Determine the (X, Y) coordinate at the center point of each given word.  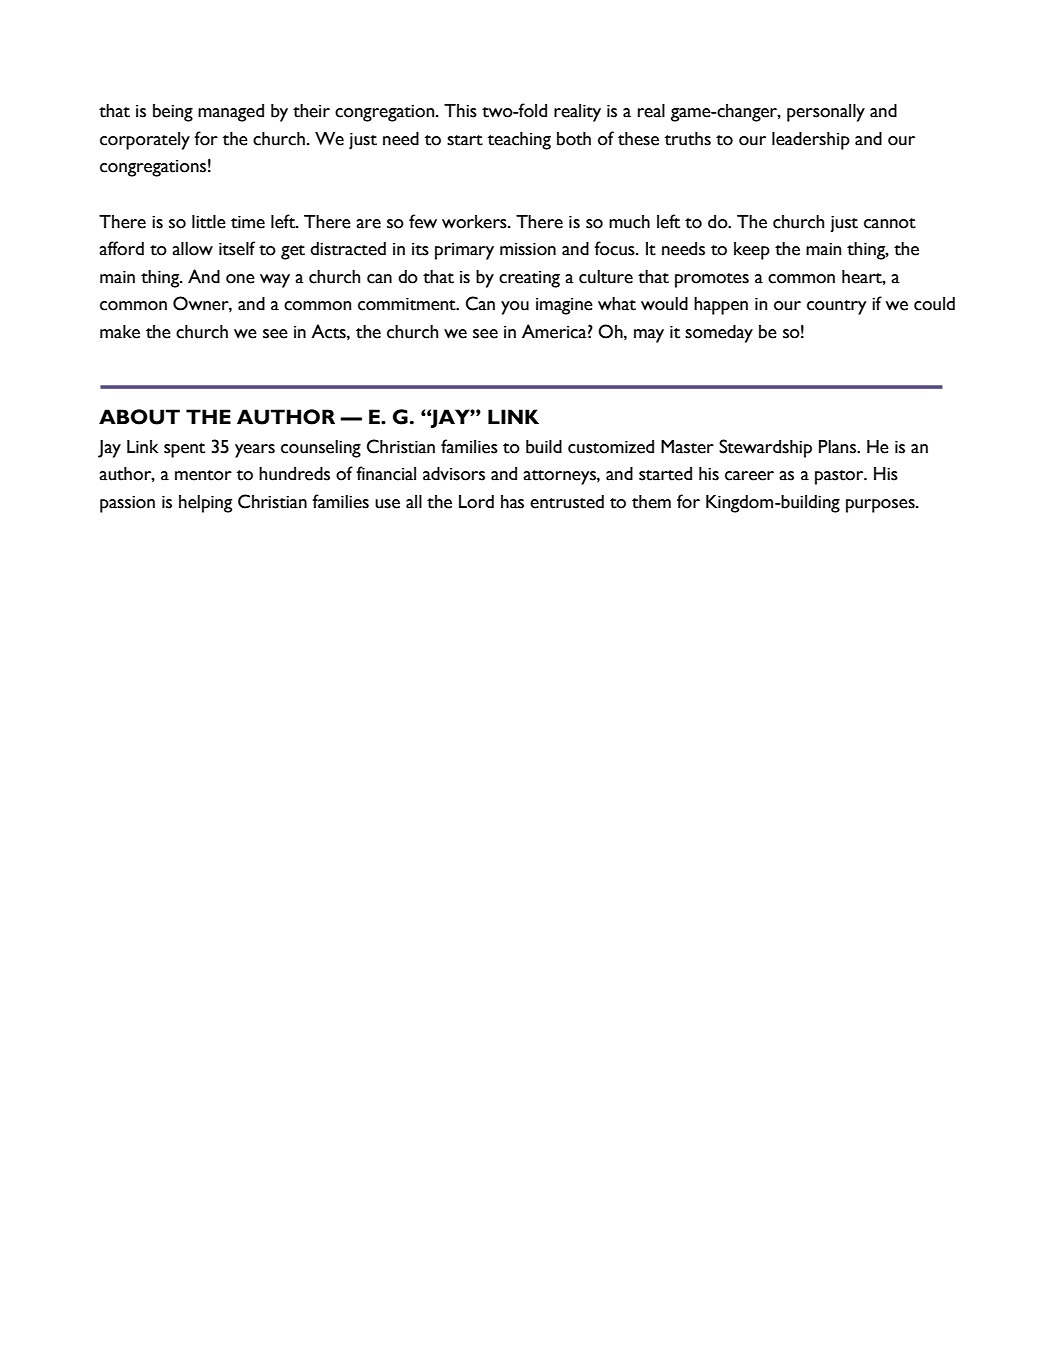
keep (752, 251)
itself (237, 248)
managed (231, 113)
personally (826, 113)
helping (205, 504)
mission (528, 249)
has (512, 502)
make (120, 332)
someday (719, 334)
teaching (519, 141)
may (649, 336)
